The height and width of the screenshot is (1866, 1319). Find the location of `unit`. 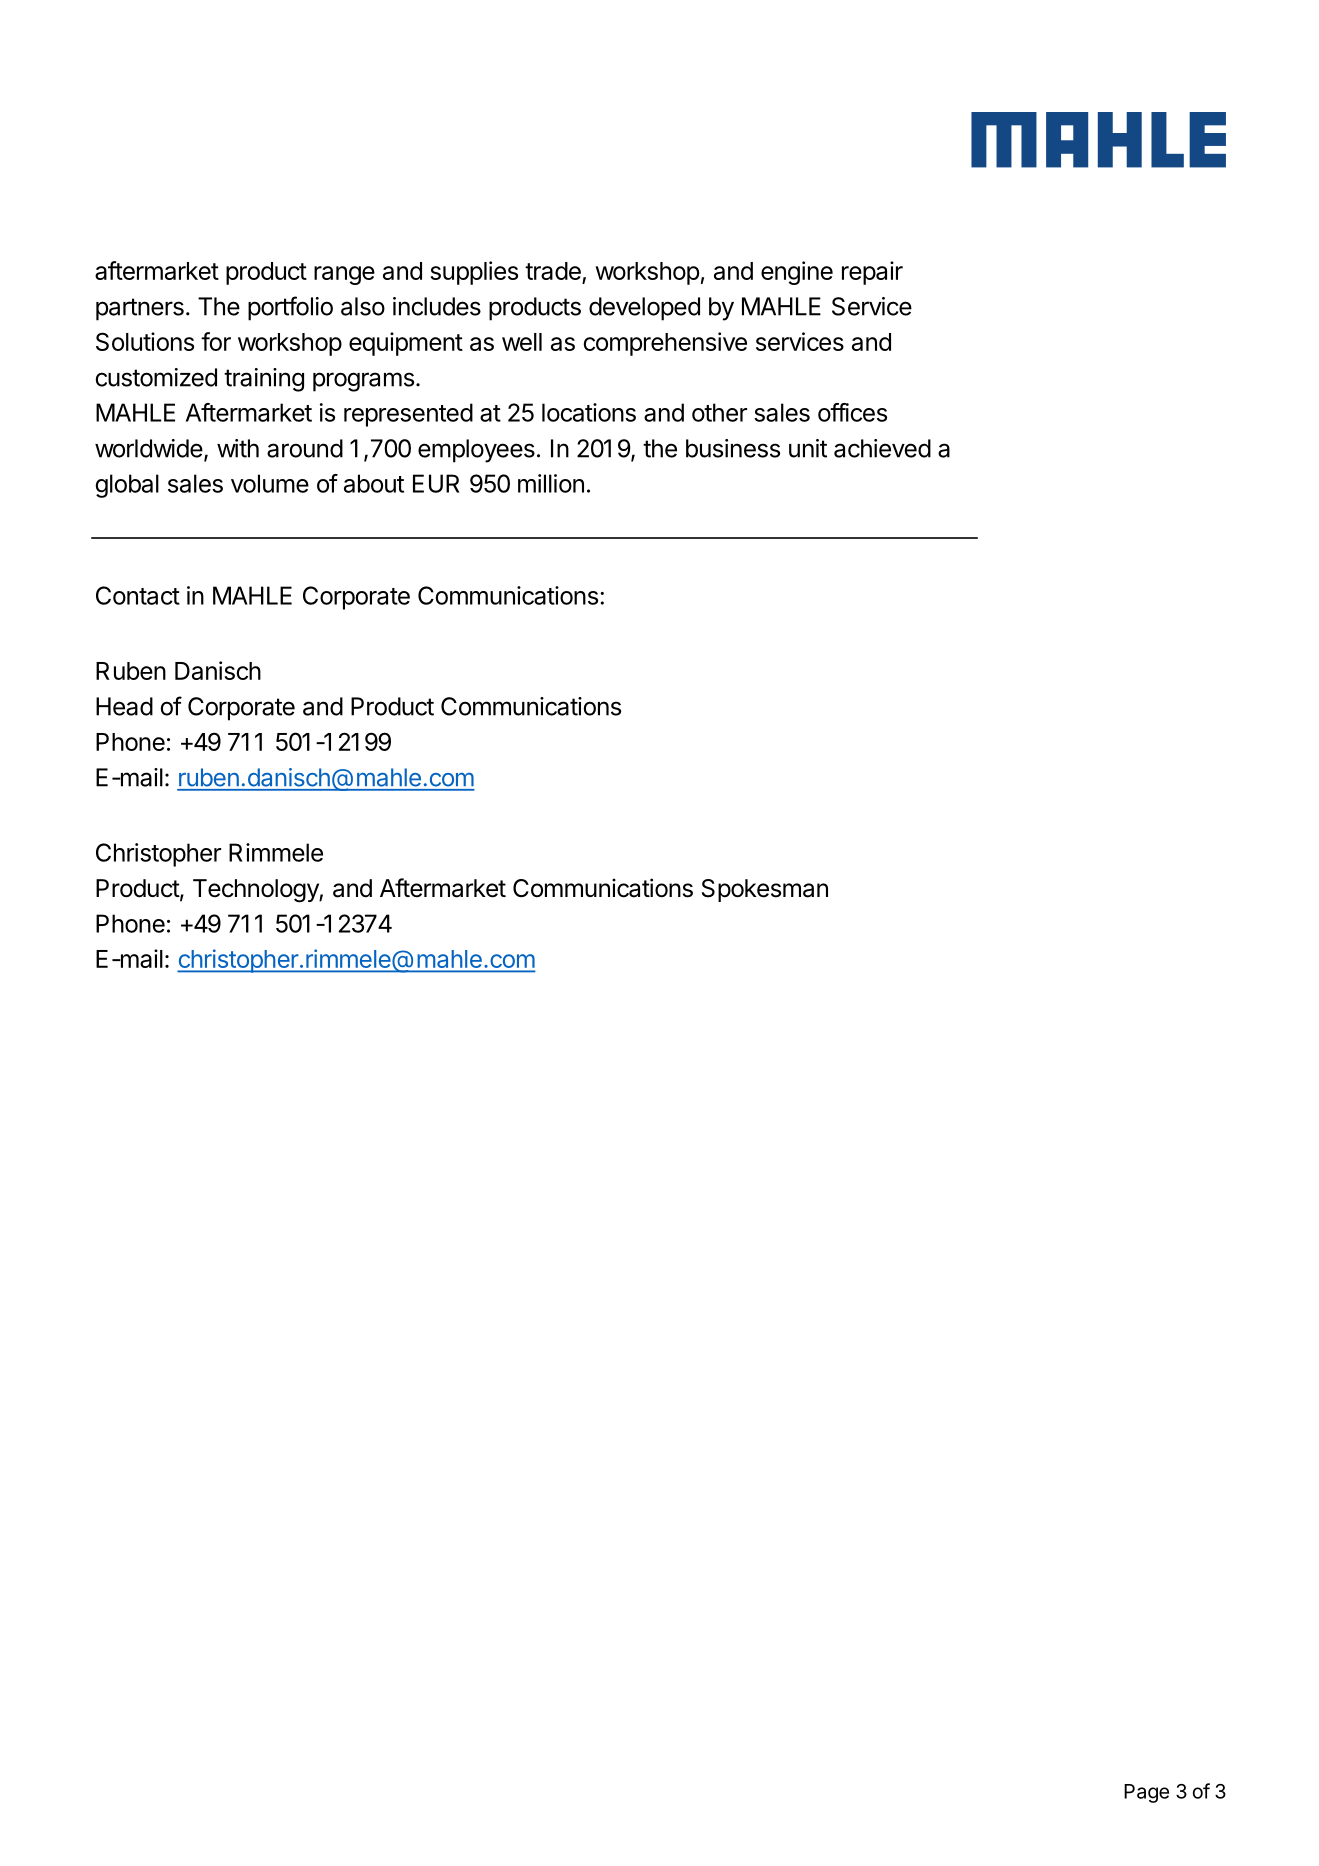

unit is located at coordinates (808, 448).
